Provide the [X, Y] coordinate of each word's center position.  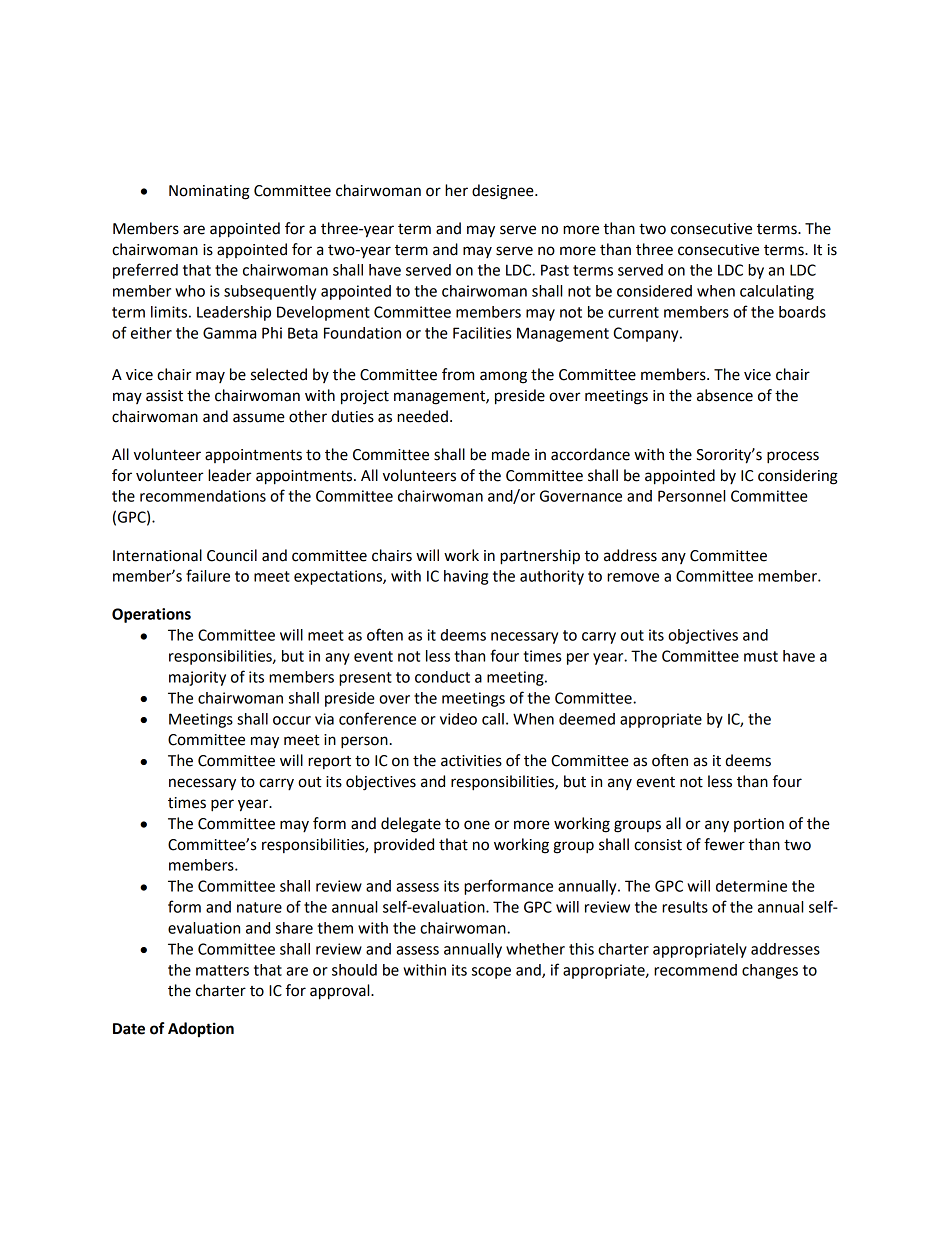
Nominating [209, 192]
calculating [777, 292]
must [761, 656]
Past [555, 270]
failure [208, 575]
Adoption [201, 1030]
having [466, 577]
